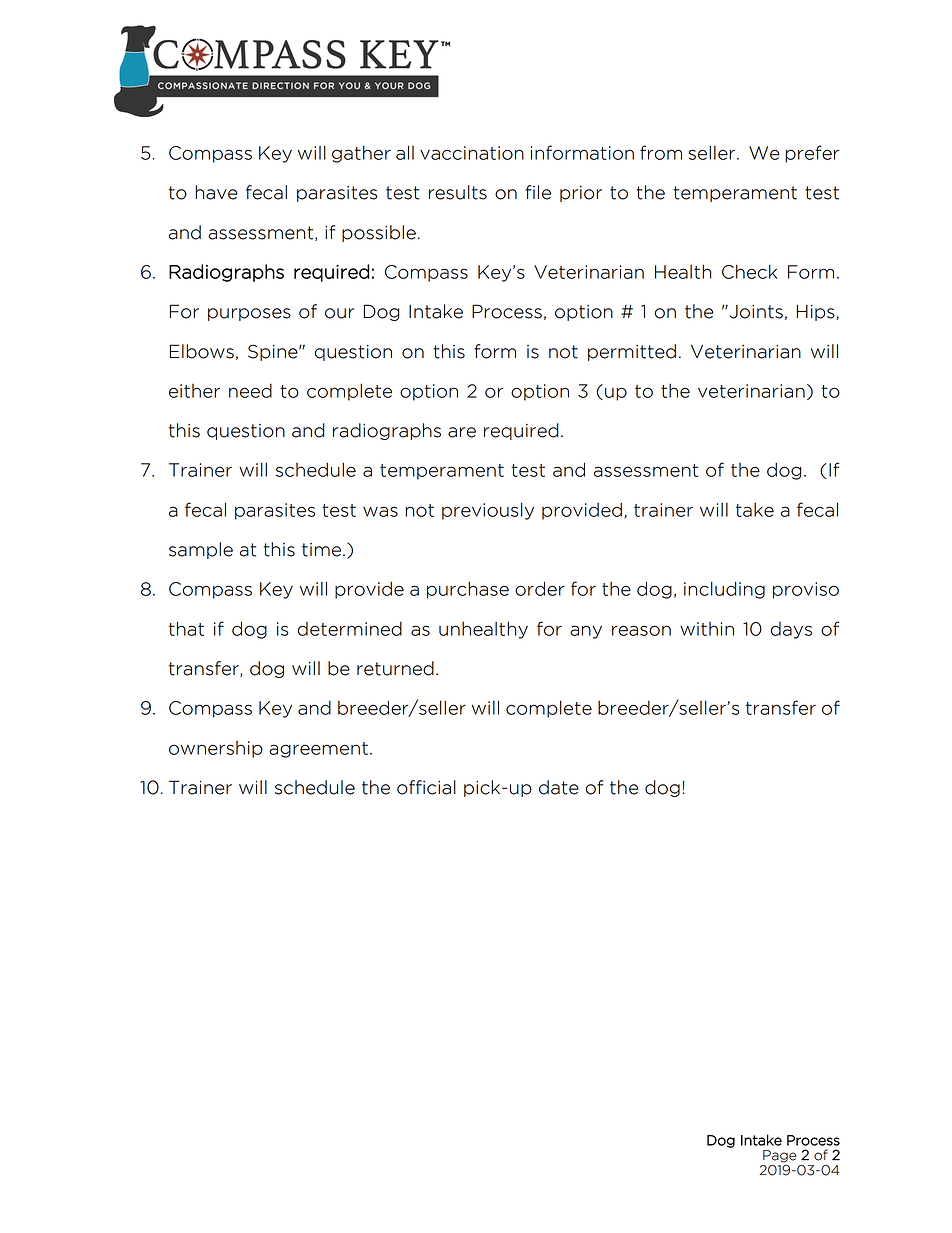 The height and width of the document is (1233, 952). What do you see at coordinates (779, 1156) in the document?
I see `Page` at bounding box center [779, 1156].
